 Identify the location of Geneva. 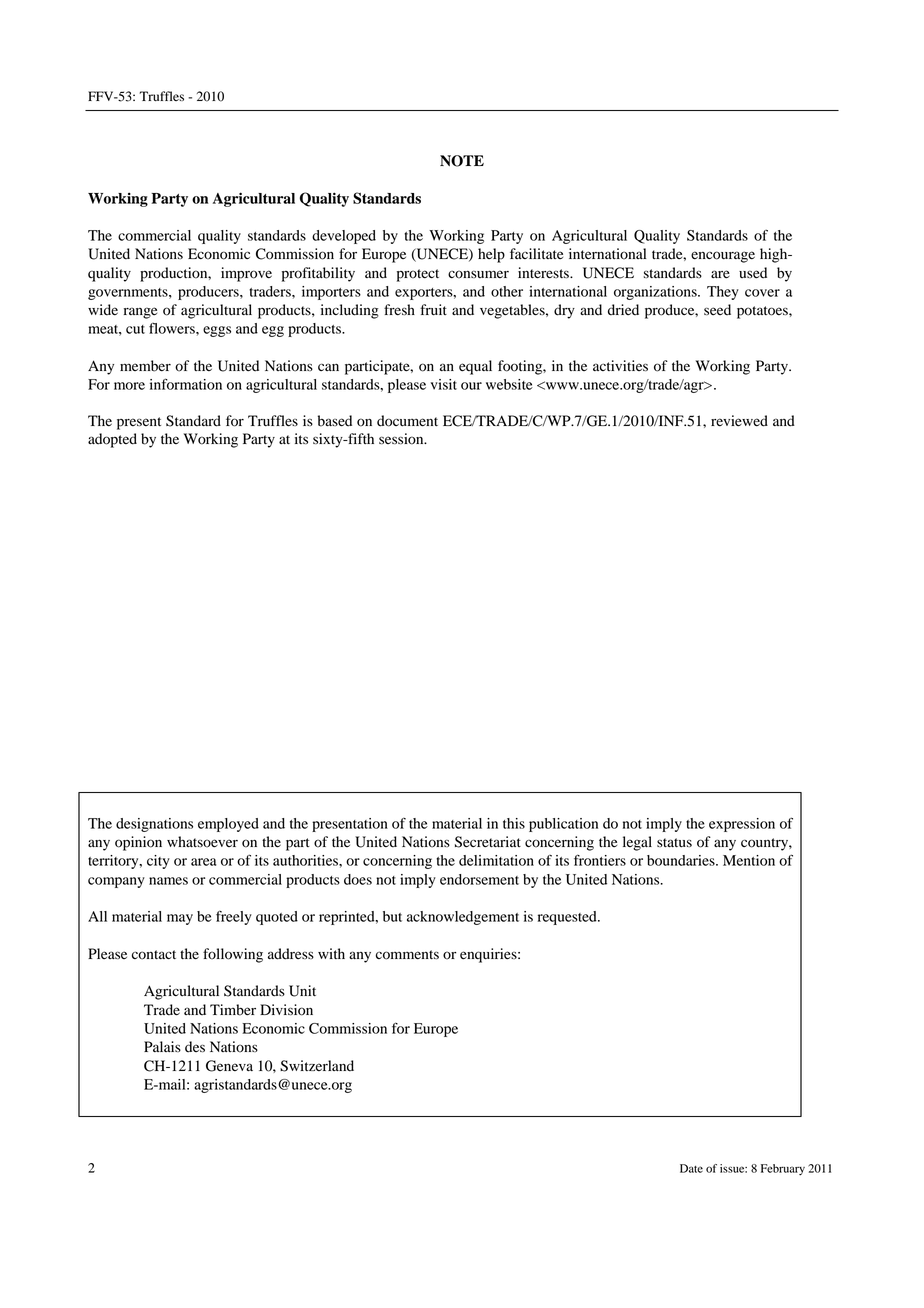
(229, 1066).
